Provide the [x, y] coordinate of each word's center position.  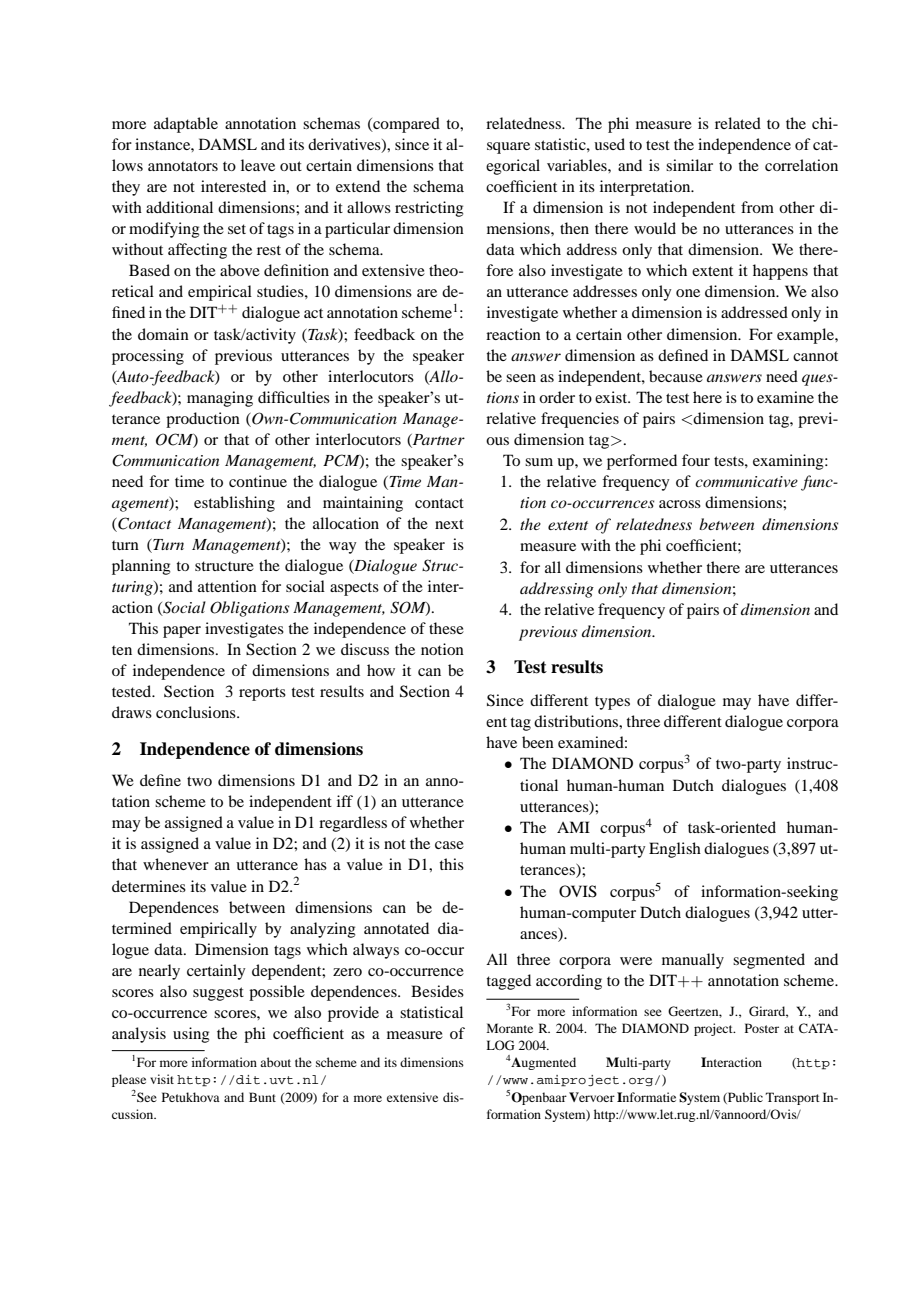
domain [163, 334]
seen [521, 378]
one [688, 293]
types [612, 703]
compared [405, 125]
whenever [176, 864]
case [449, 845]
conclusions [197, 712]
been [538, 742]
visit [162, 1079]
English [675, 850]
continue [258, 481]
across [680, 504]
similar [689, 165]
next [449, 524]
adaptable [186, 125]
